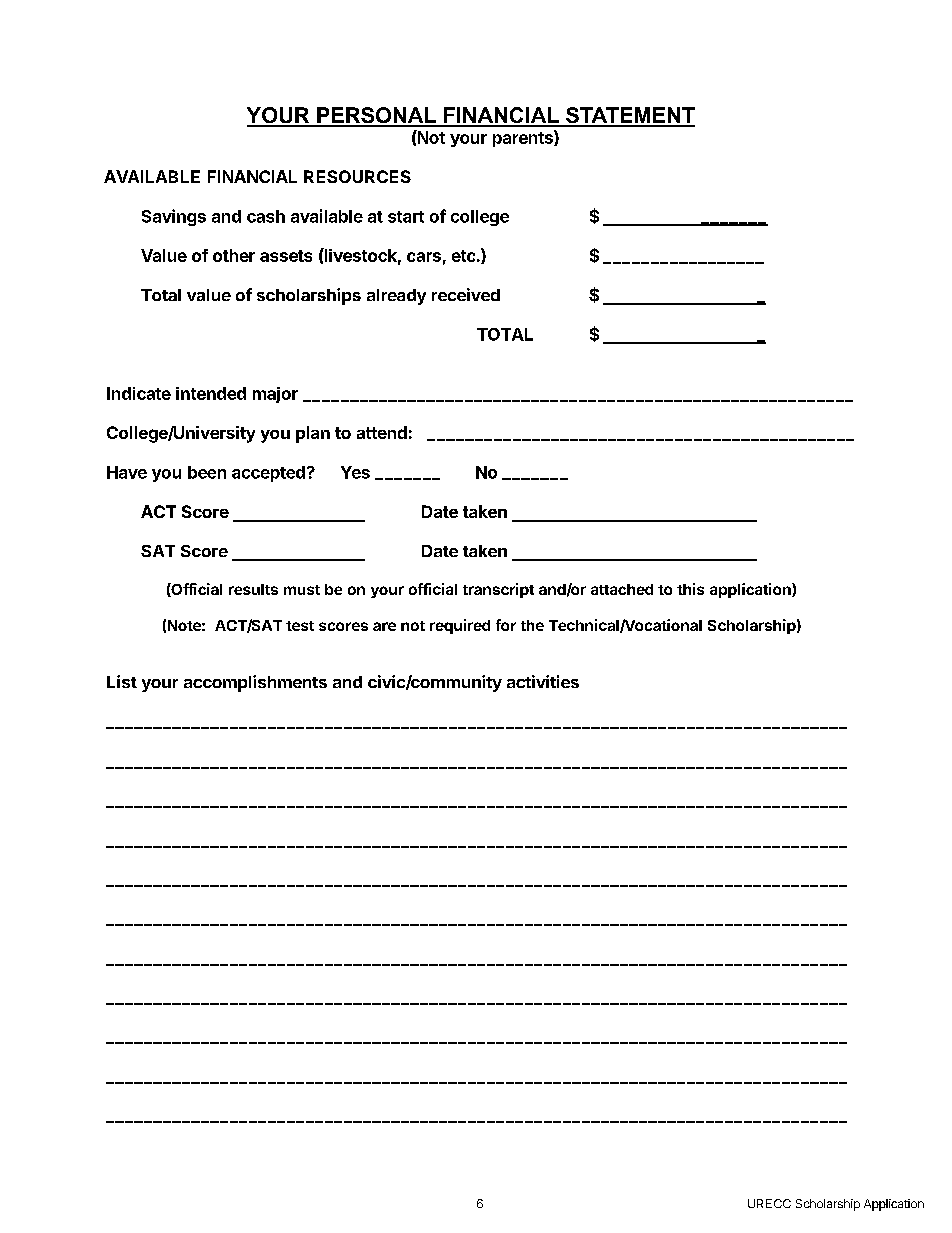 The image size is (952, 1233). What do you see at coordinates (253, 589) in the document?
I see `results` at bounding box center [253, 589].
